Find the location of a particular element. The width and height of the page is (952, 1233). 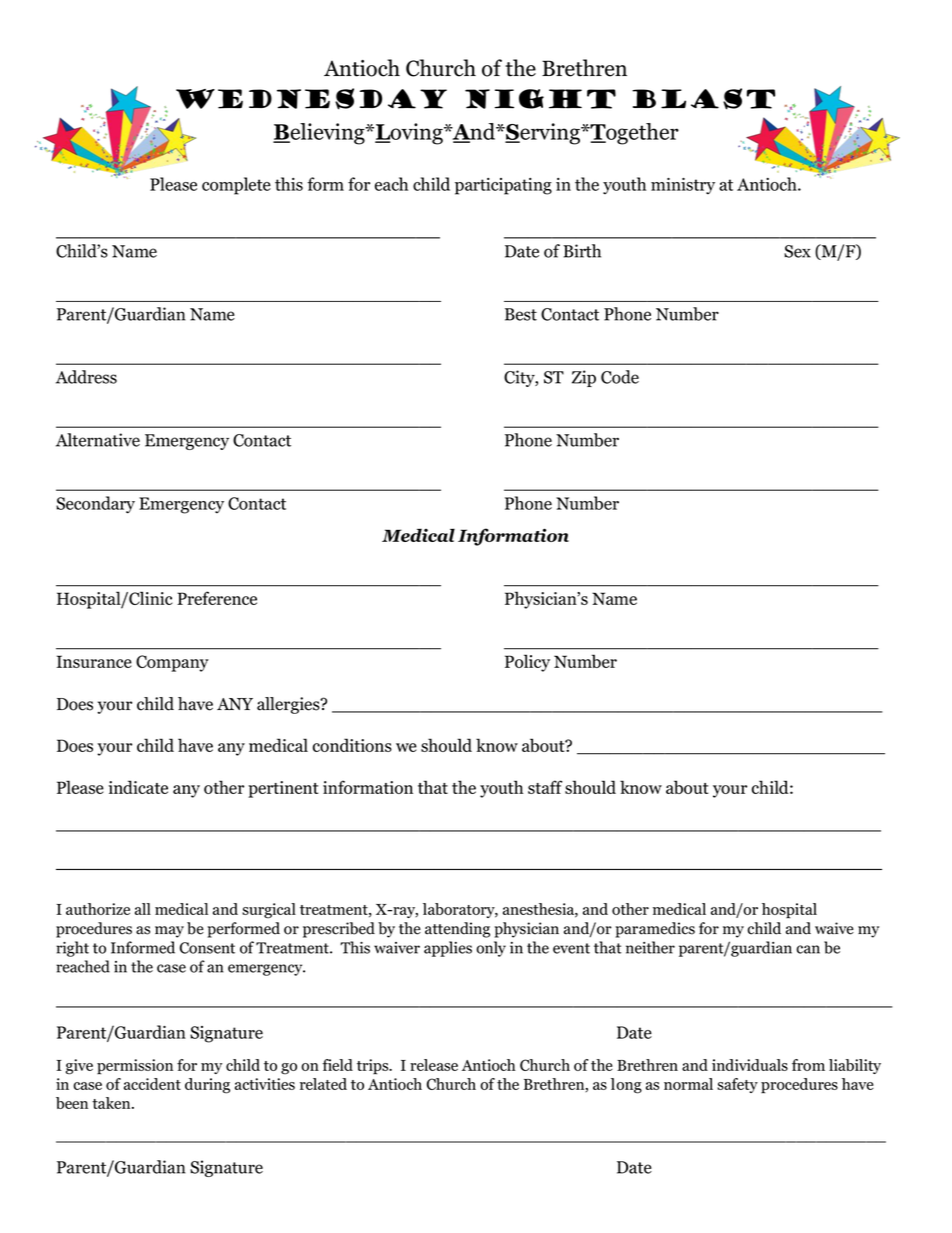

Night is located at coordinates (540, 99).
